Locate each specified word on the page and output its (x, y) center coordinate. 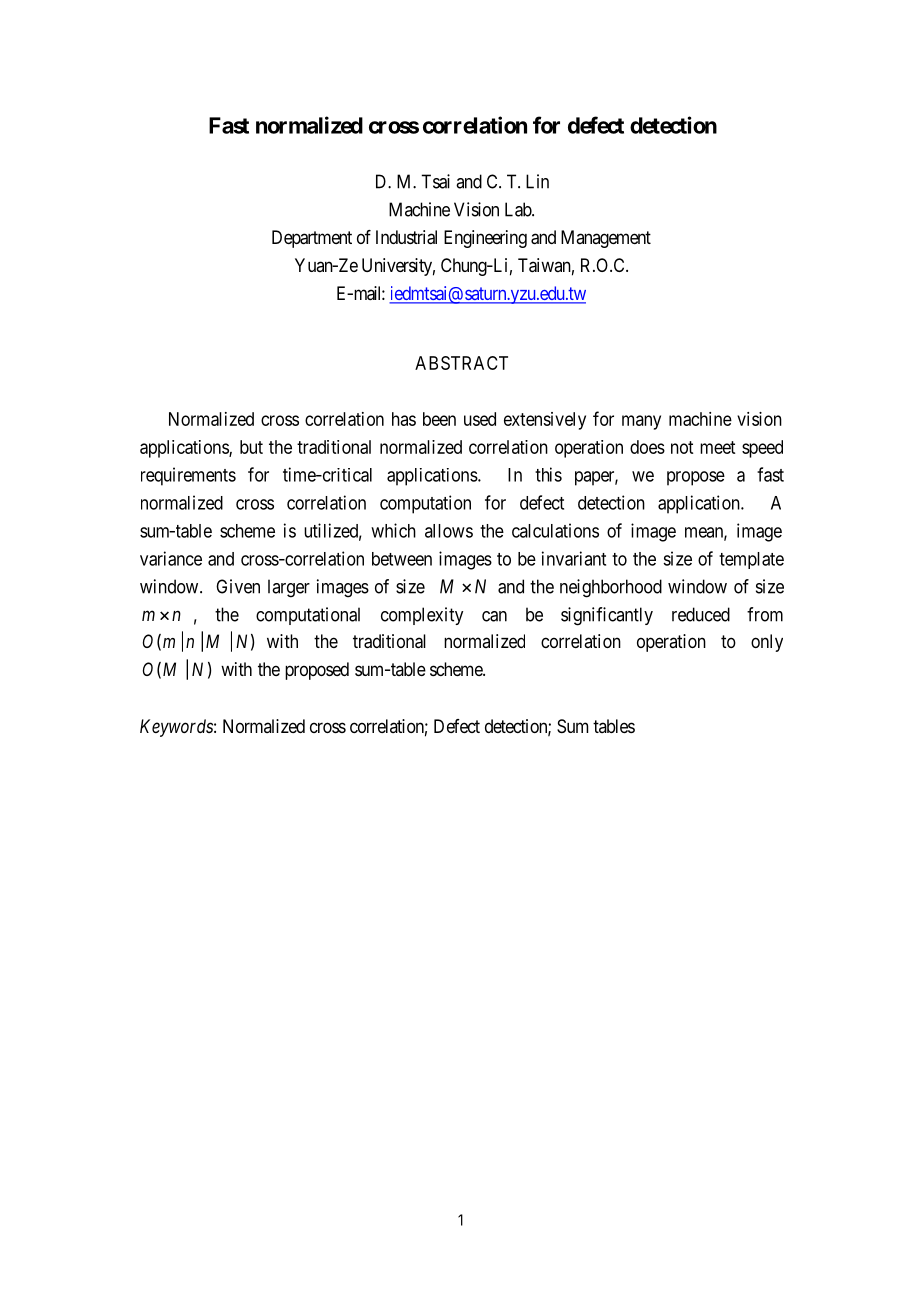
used (480, 419)
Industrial (406, 237)
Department (312, 239)
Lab (519, 209)
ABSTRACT (461, 363)
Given (238, 586)
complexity (422, 616)
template (751, 560)
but (251, 447)
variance (171, 558)
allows (449, 531)
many (641, 422)
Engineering (485, 239)
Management (606, 239)
